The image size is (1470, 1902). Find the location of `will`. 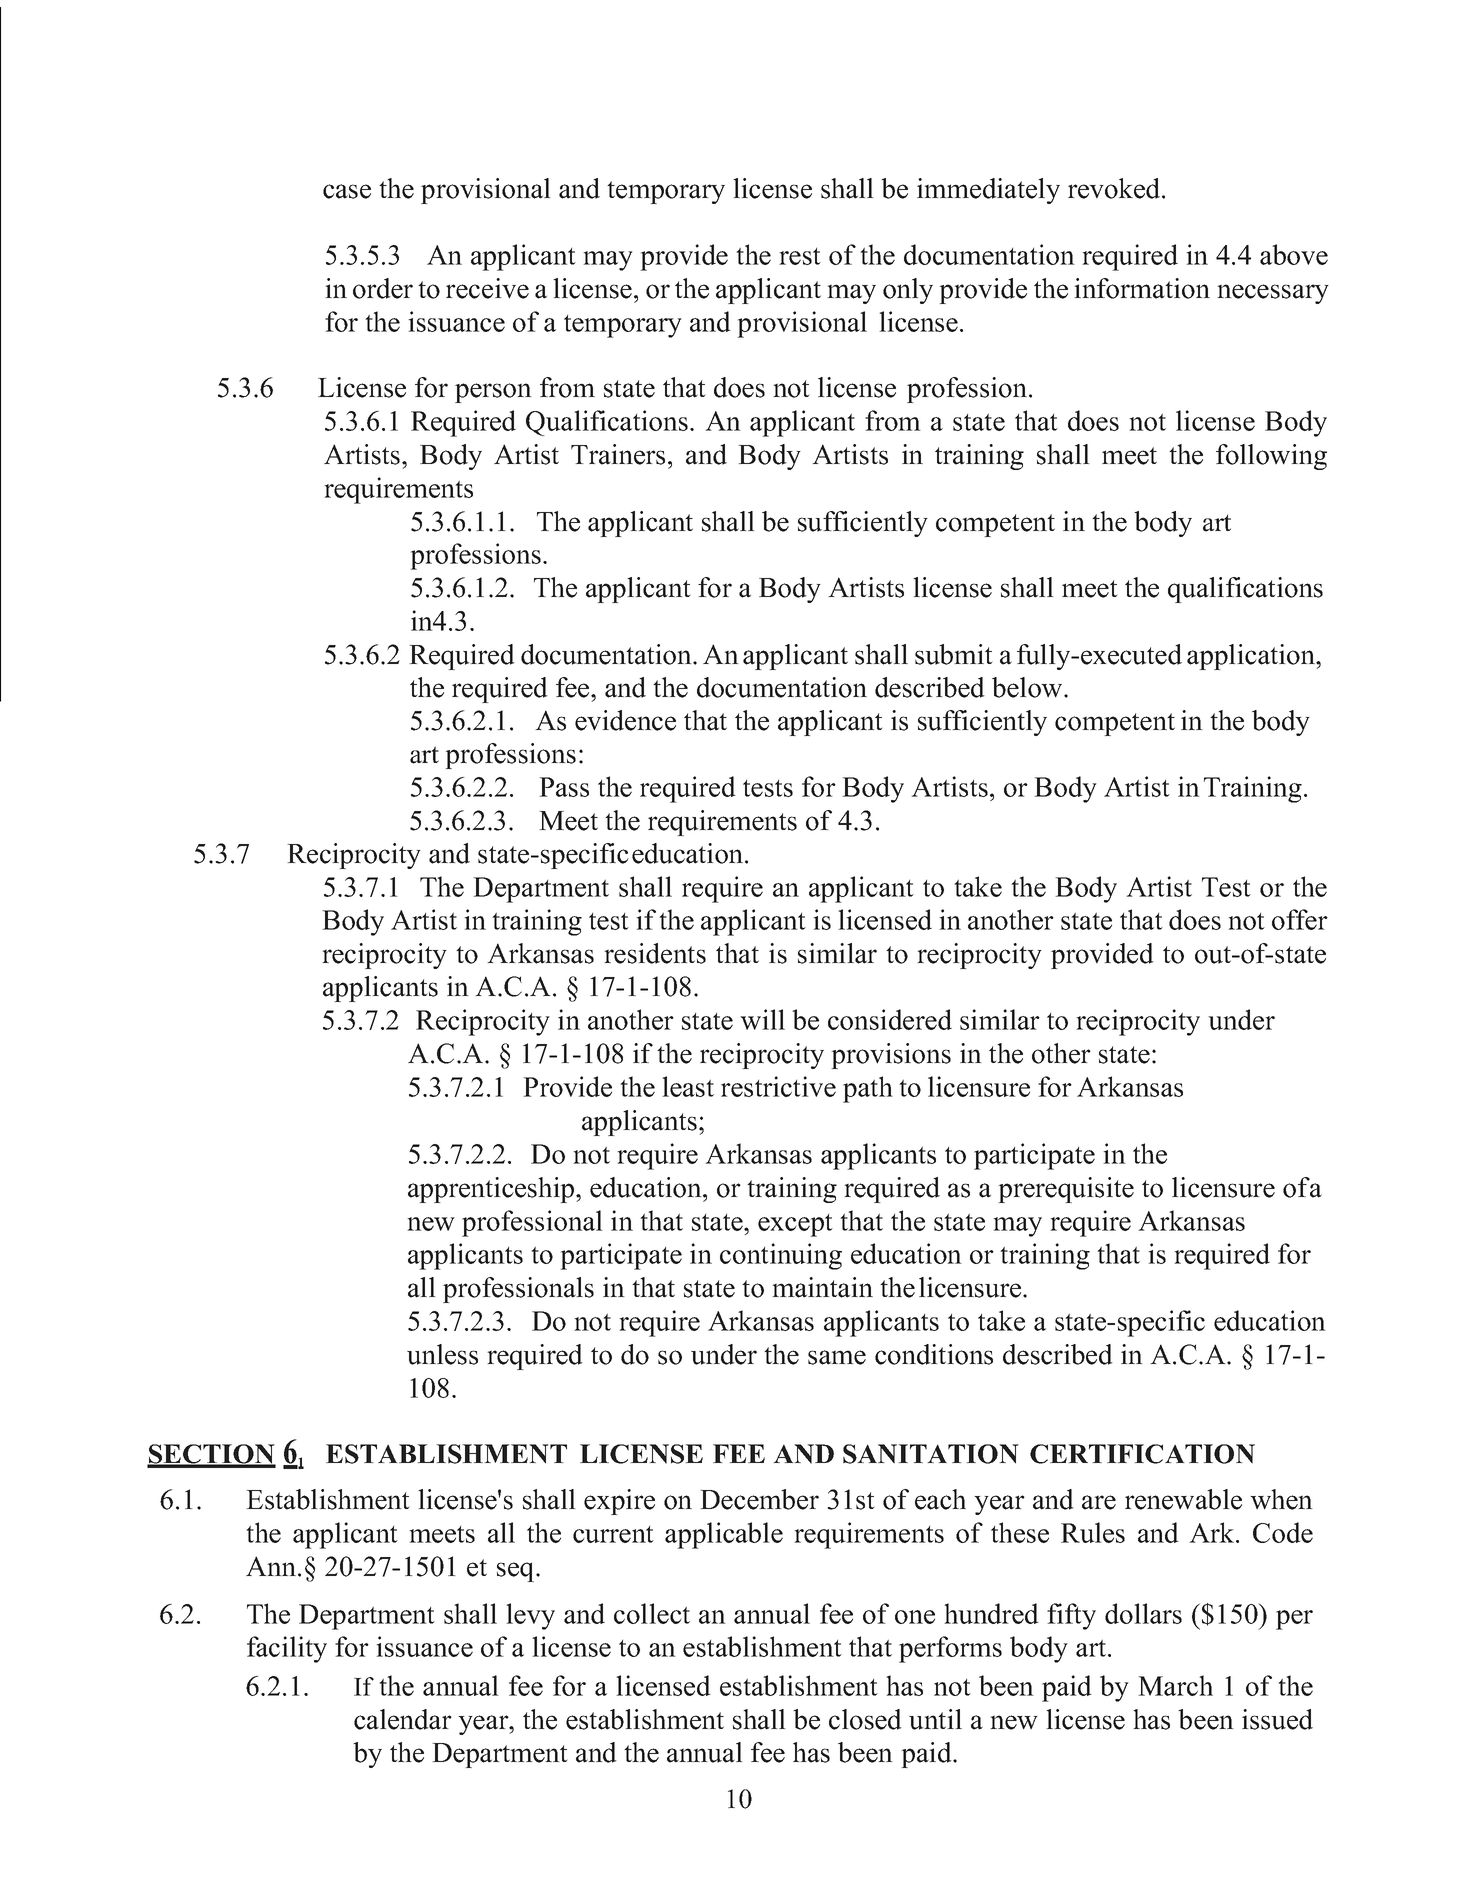

will is located at coordinates (762, 1019).
